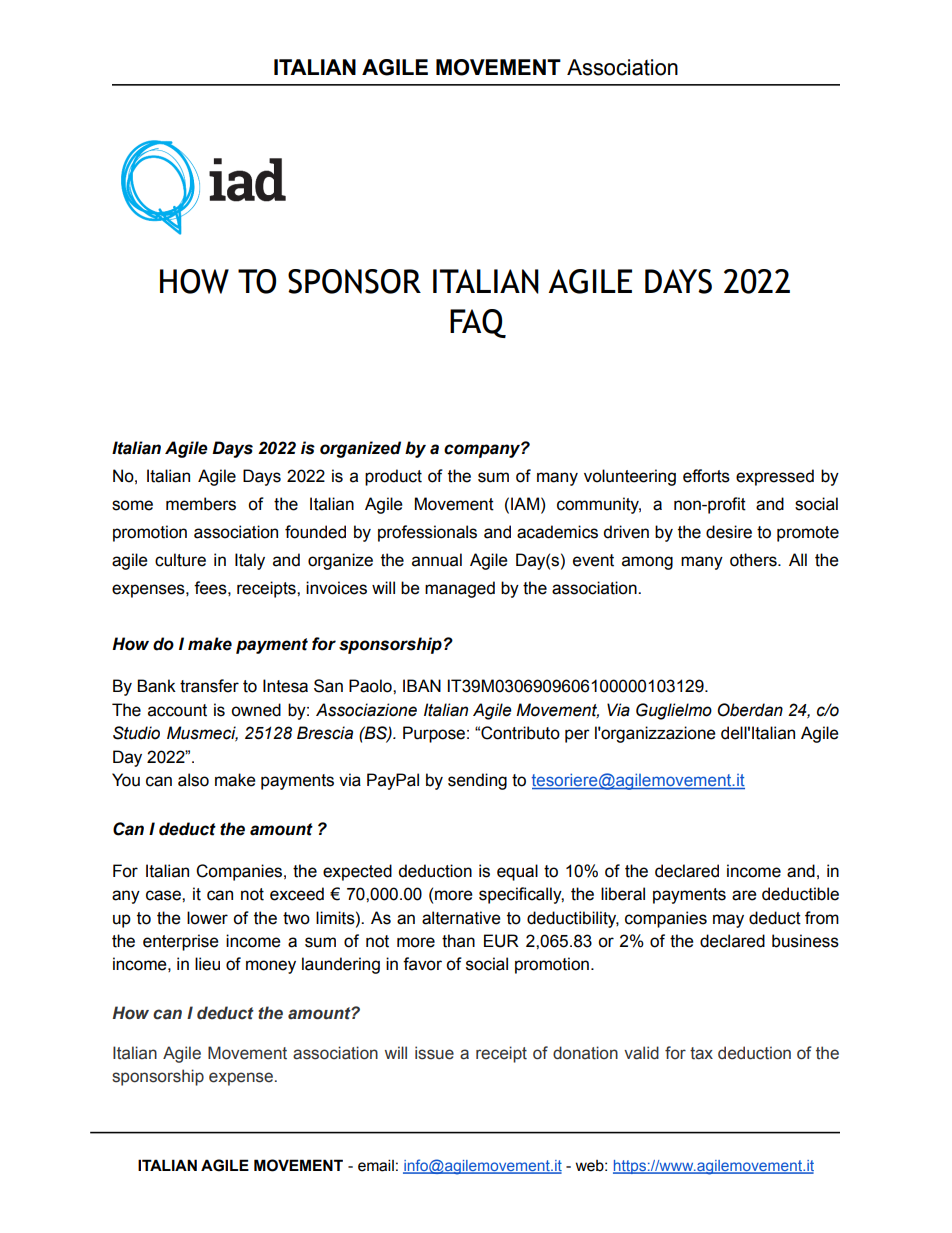 The width and height of the page is (952, 1233). I want to click on email, so click(376, 1165).
